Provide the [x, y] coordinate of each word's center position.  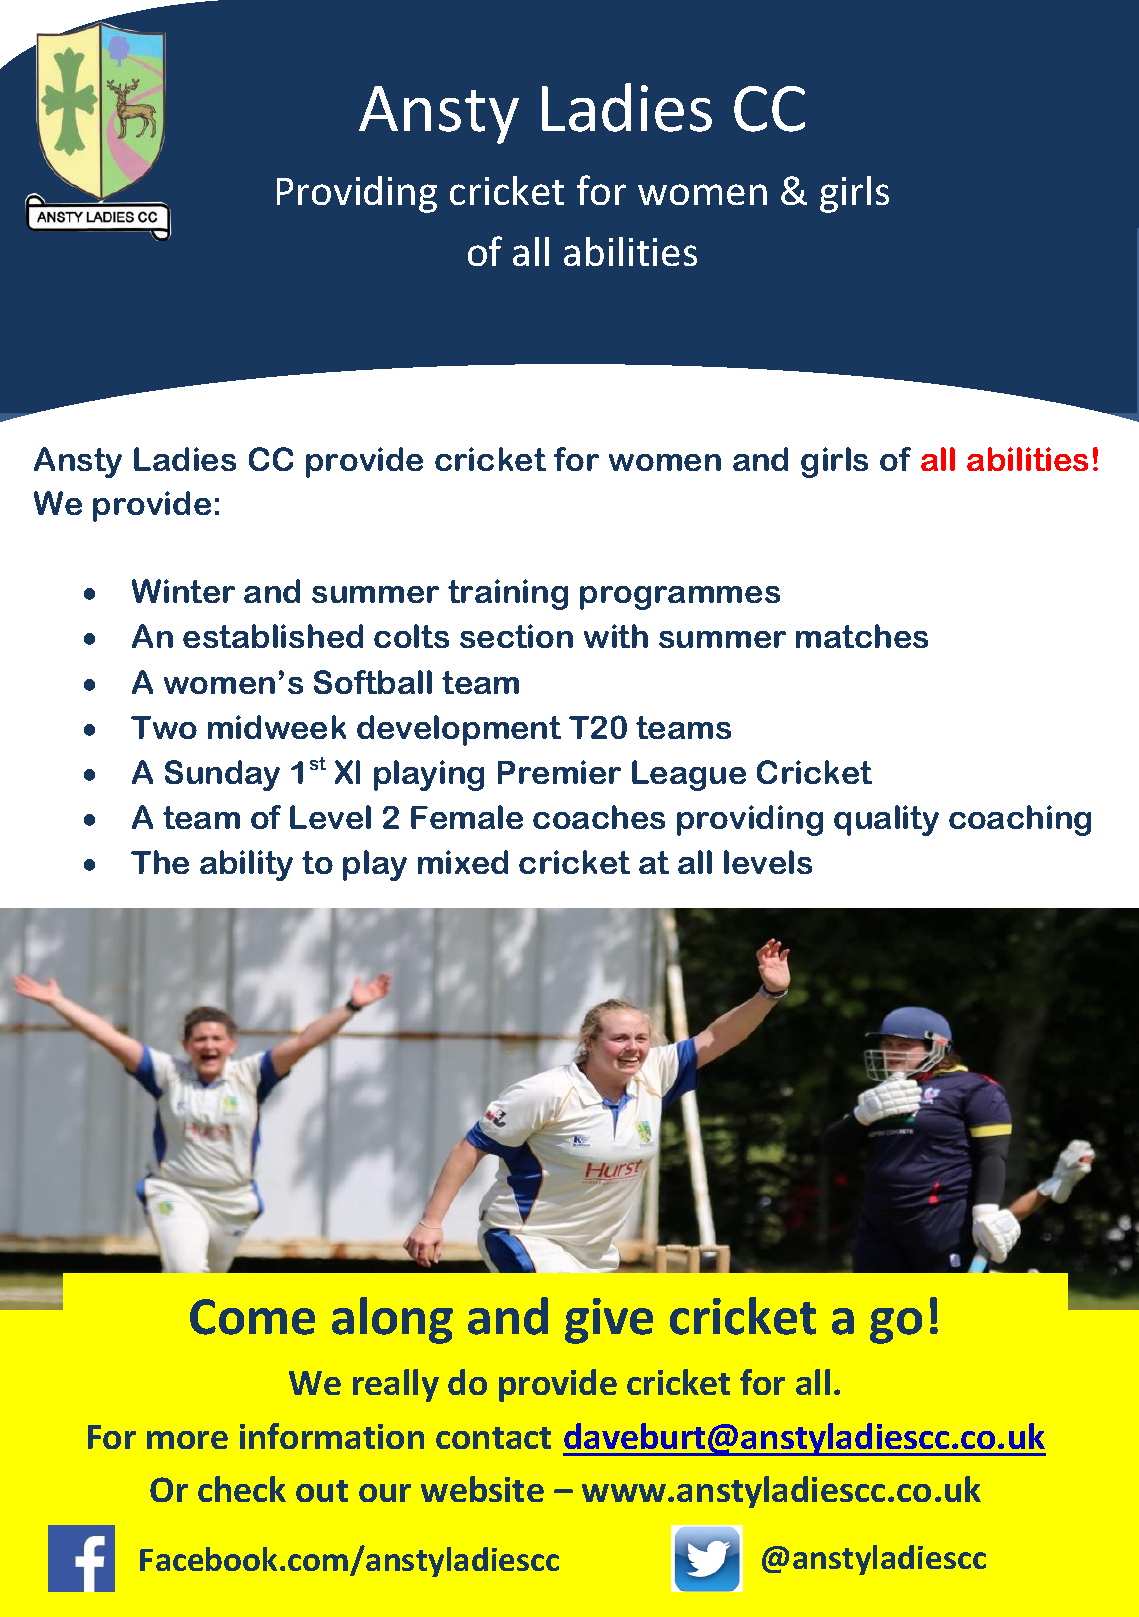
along [392, 1320]
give [609, 1321]
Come [252, 1317]
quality [886, 820]
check [242, 1489]
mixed [463, 862]
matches [862, 636]
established [273, 636]
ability [246, 865]
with [616, 636]
